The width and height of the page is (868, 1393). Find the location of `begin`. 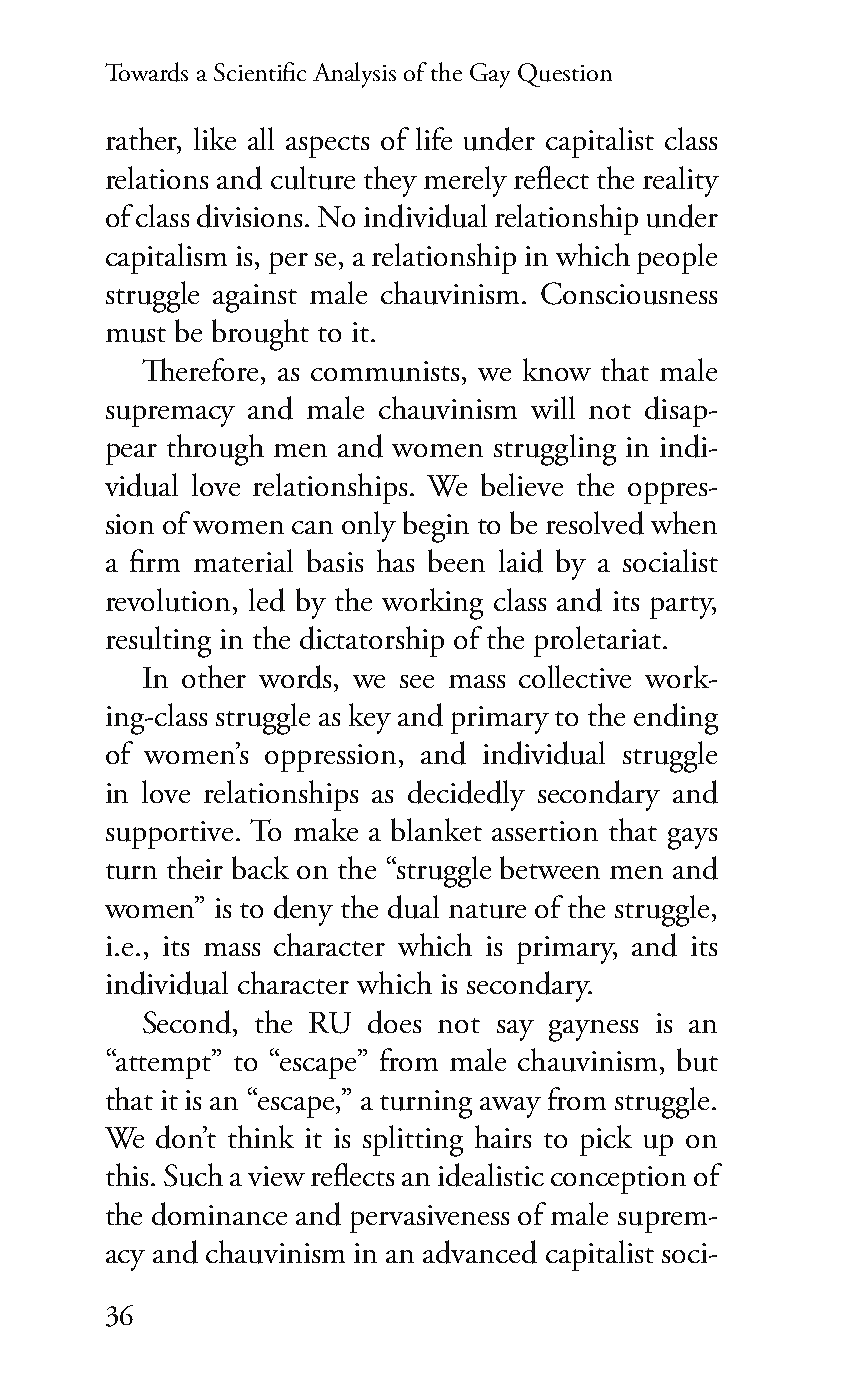

begin is located at coordinates (436, 527).
